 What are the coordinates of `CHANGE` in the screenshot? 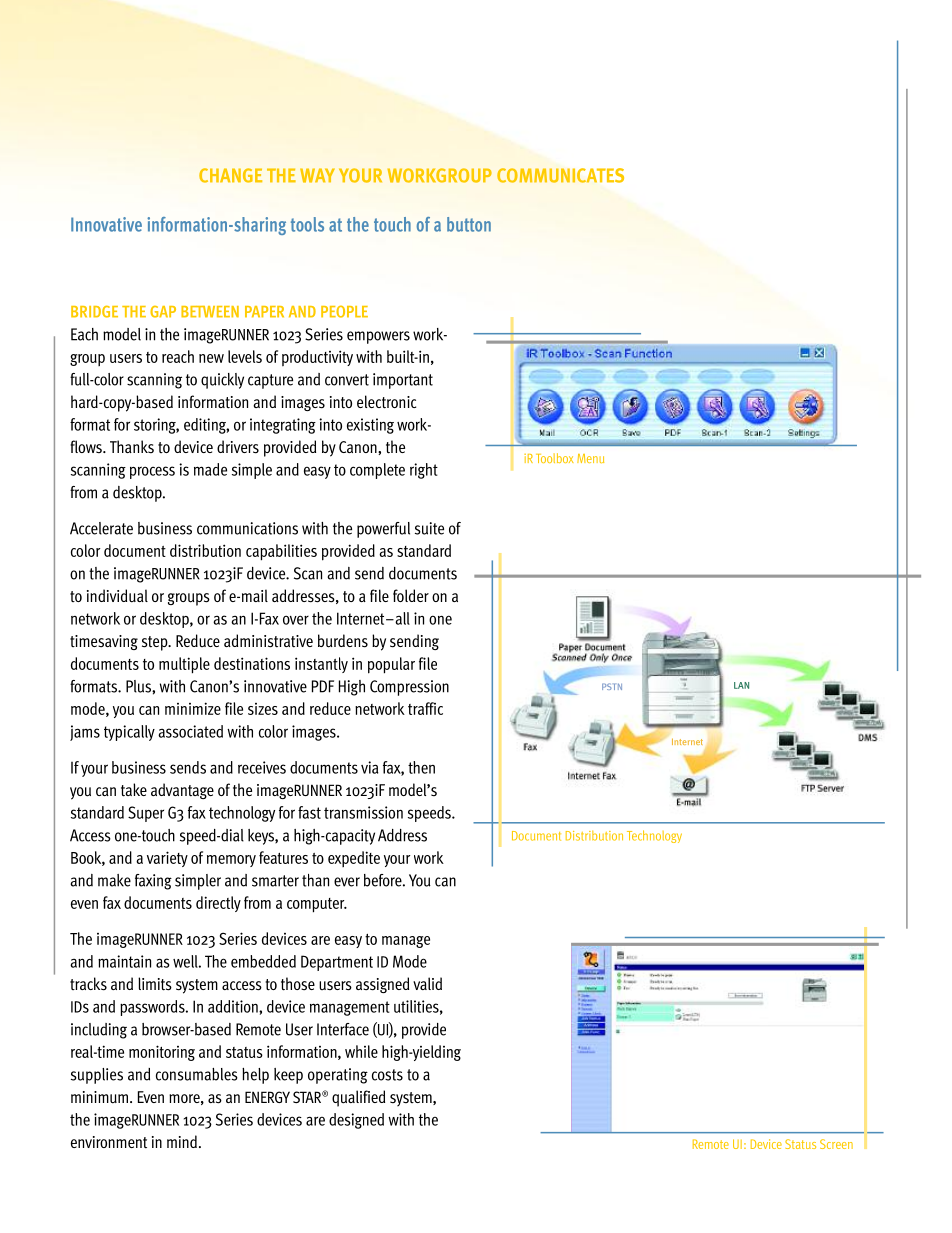 It's located at (230, 175).
